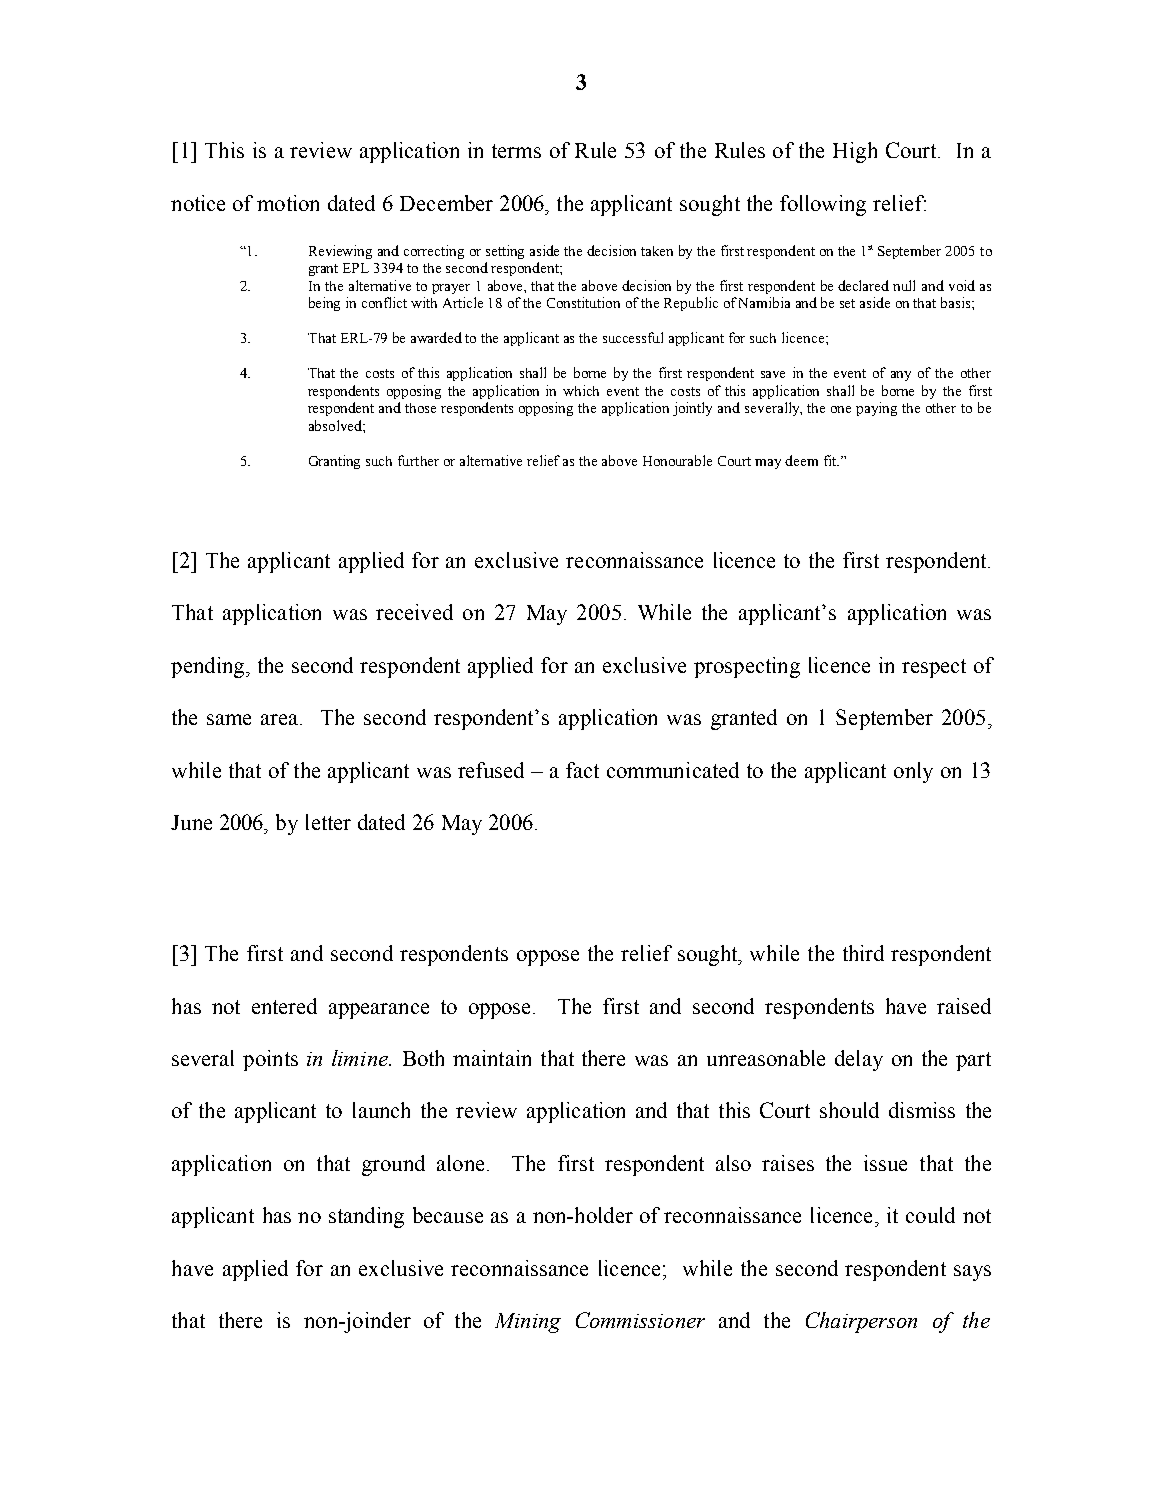 This image has width=1163, height=1505. What do you see at coordinates (582, 770) in the image?
I see `fact` at bounding box center [582, 770].
